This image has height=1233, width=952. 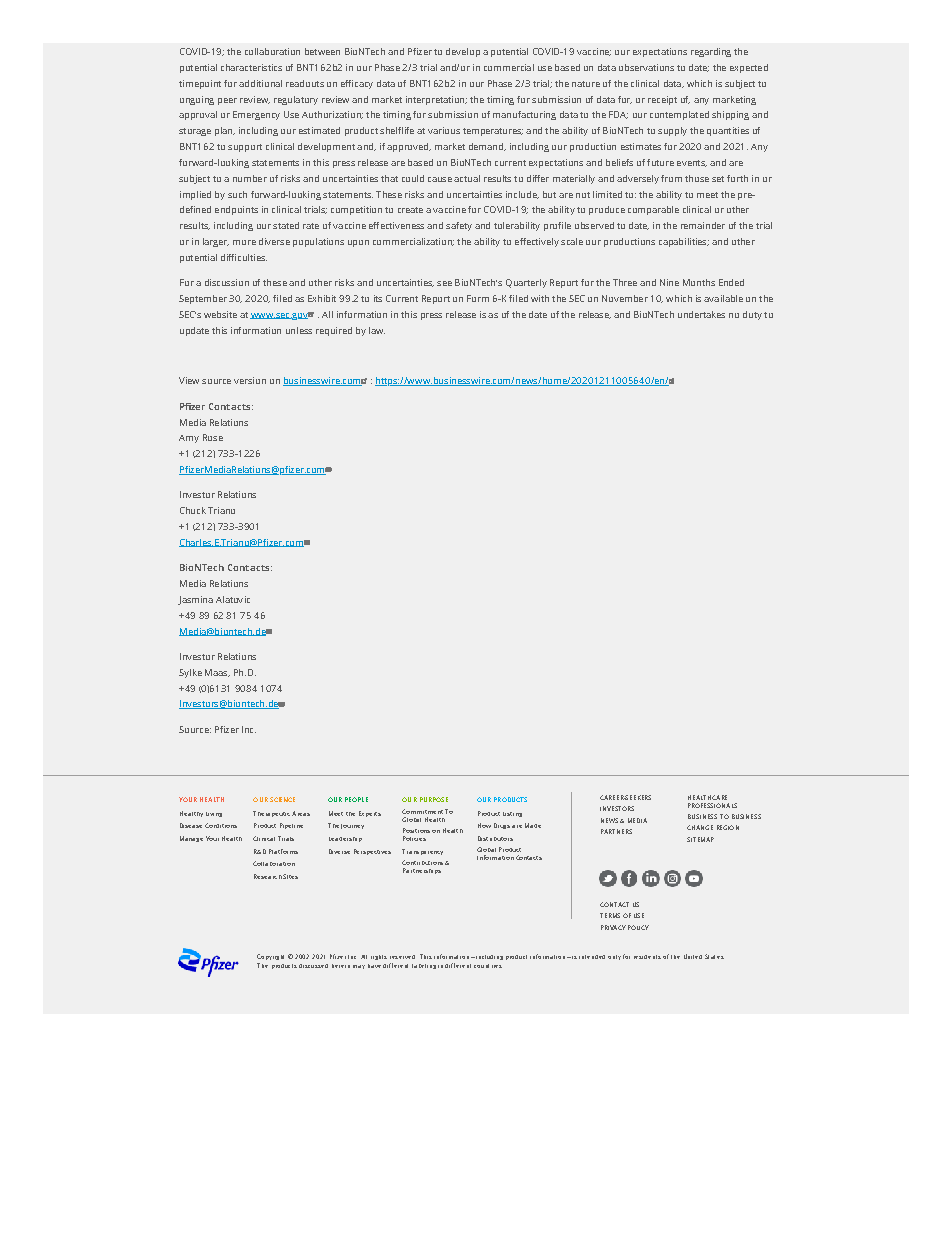 What do you see at coordinates (377, 330) in the image?
I see `law` at bounding box center [377, 330].
